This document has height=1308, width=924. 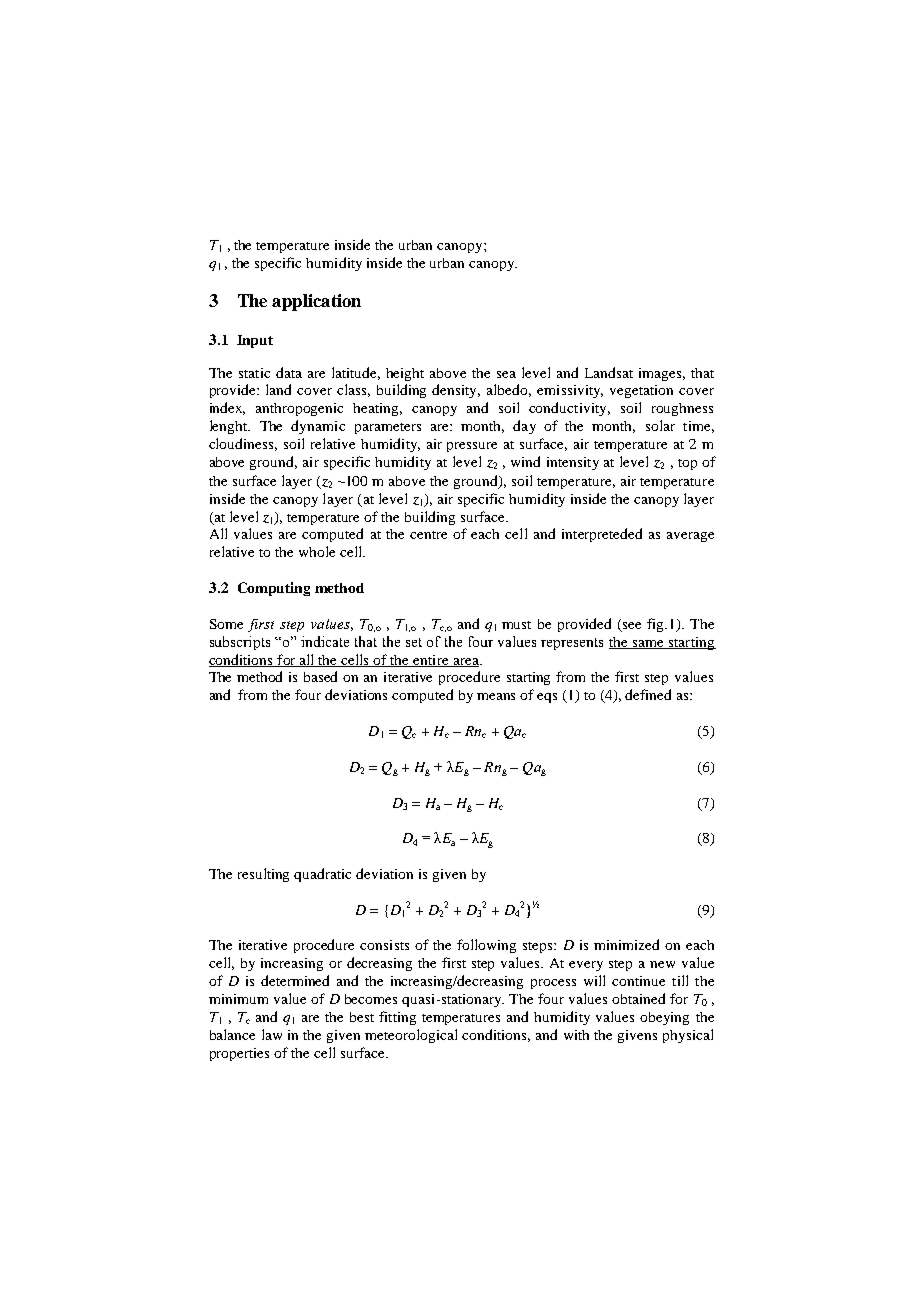 I want to click on obeying, so click(x=664, y=1018).
